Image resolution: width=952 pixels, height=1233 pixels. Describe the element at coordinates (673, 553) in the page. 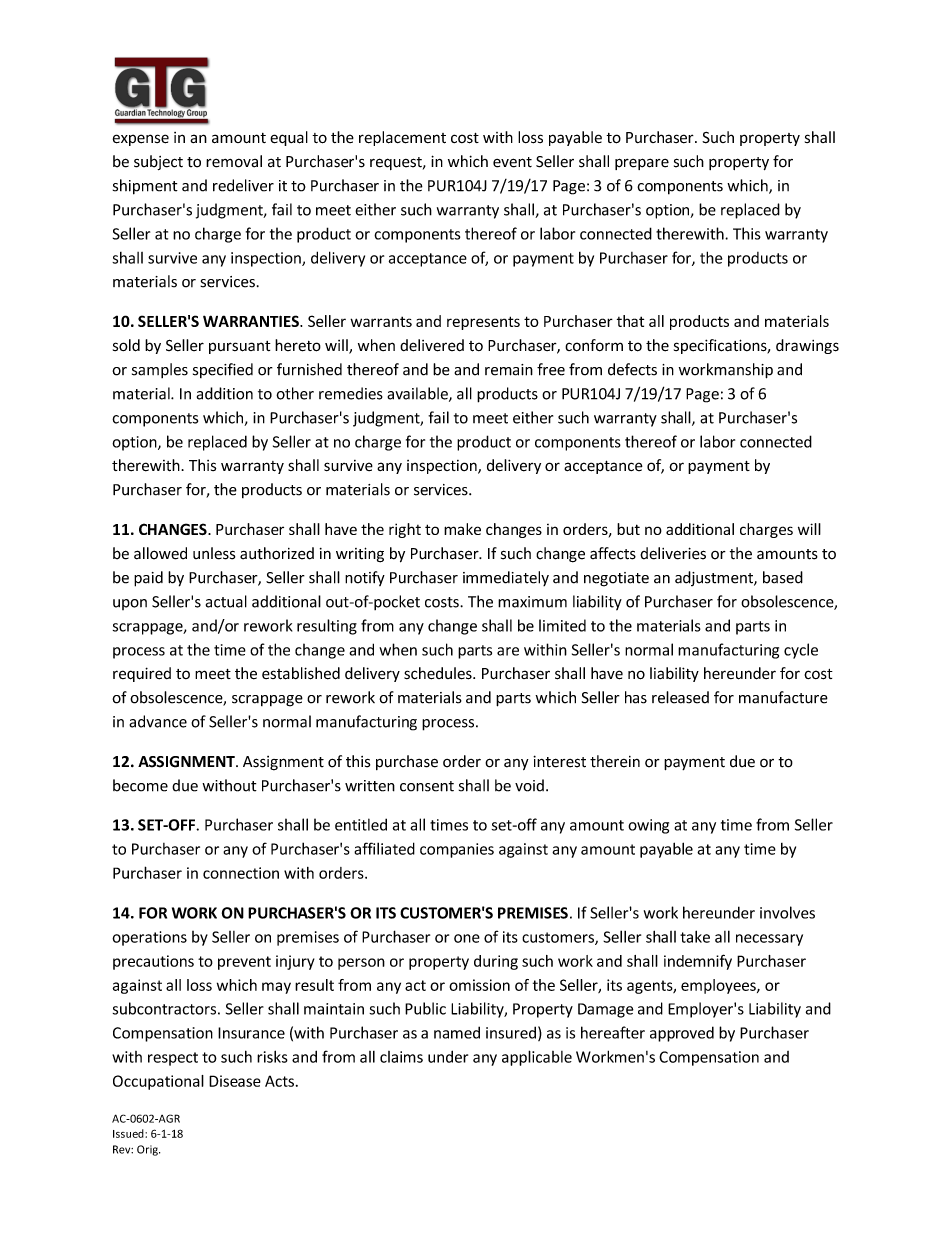

I see `deliveries` at that location.
